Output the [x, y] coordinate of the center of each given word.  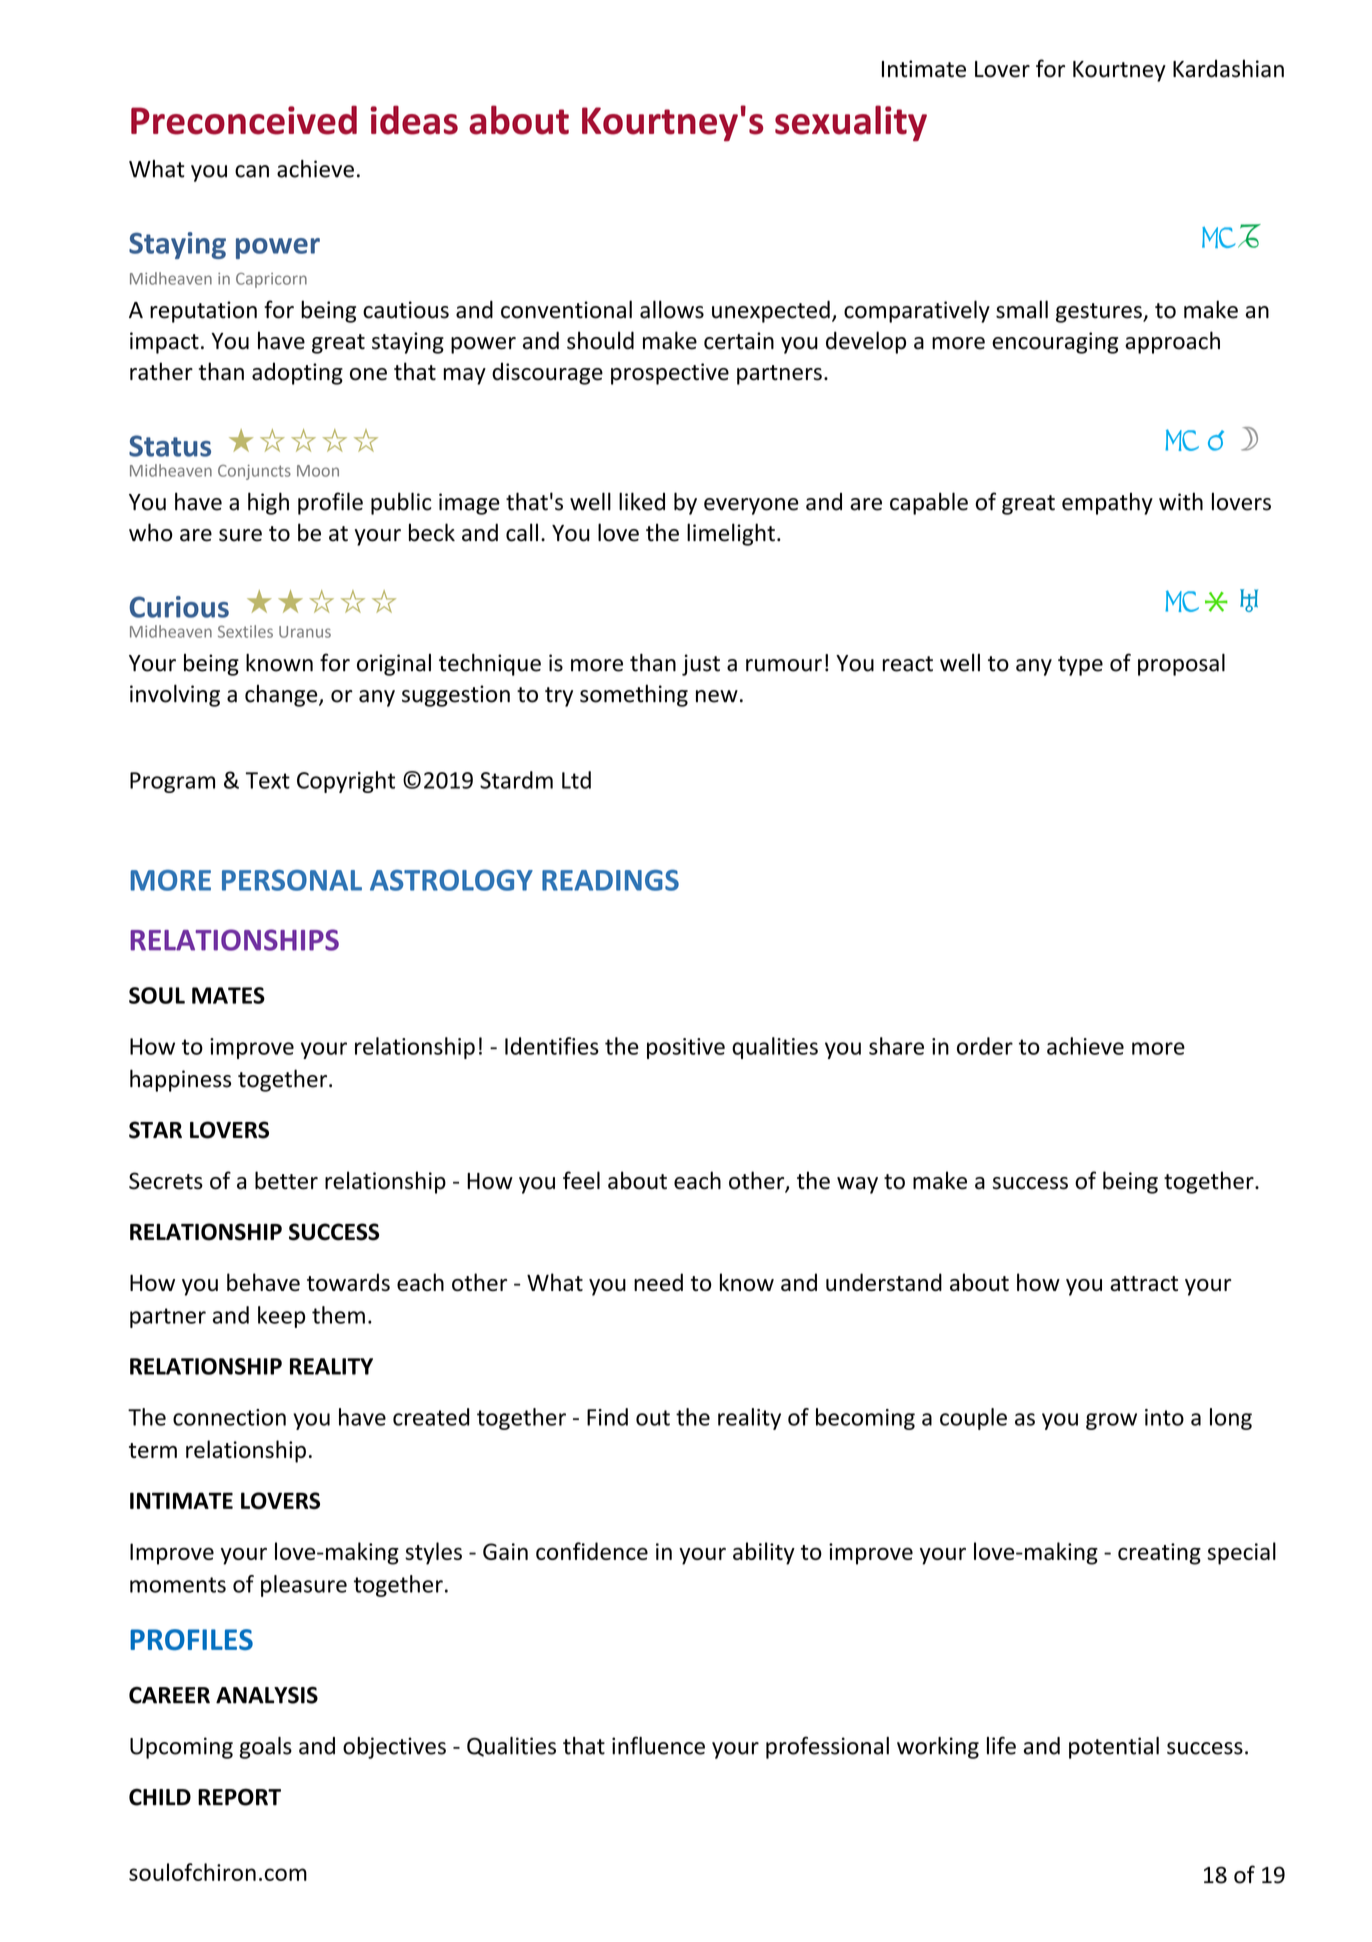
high [268, 503]
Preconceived [244, 120]
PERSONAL [292, 880]
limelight [731, 534]
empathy [1107, 503]
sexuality [851, 123]
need [658, 1282]
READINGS [610, 880]
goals [265, 1748]
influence [658, 1745]
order [985, 1046]
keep [281, 1317]
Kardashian [1228, 68]
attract [1144, 1283]
